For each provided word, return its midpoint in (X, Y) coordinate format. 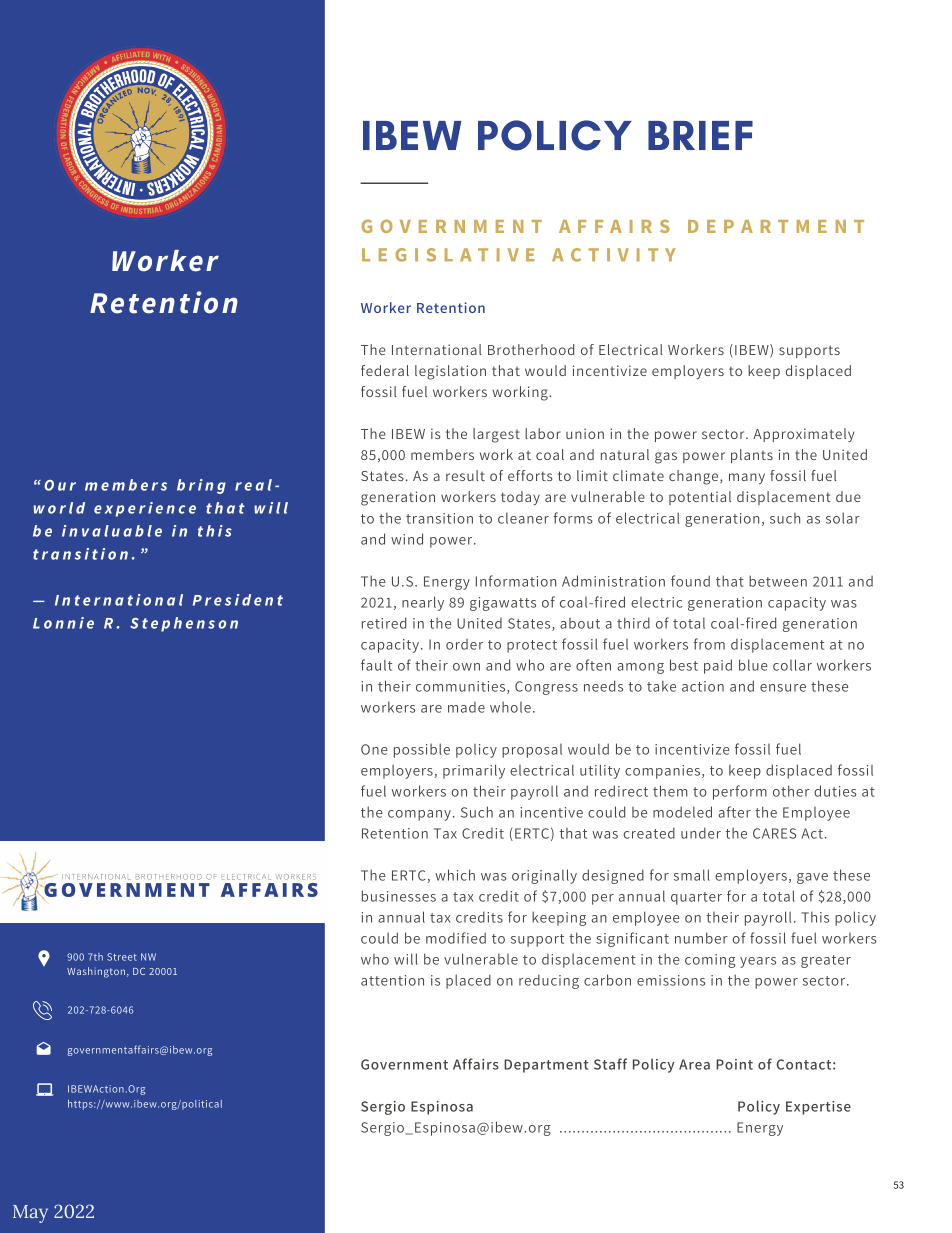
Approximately (803, 435)
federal (385, 370)
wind (407, 539)
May (30, 1214)
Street (122, 957)
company (419, 815)
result (465, 475)
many (747, 478)
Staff (610, 1064)
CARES (774, 833)
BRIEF (700, 135)
